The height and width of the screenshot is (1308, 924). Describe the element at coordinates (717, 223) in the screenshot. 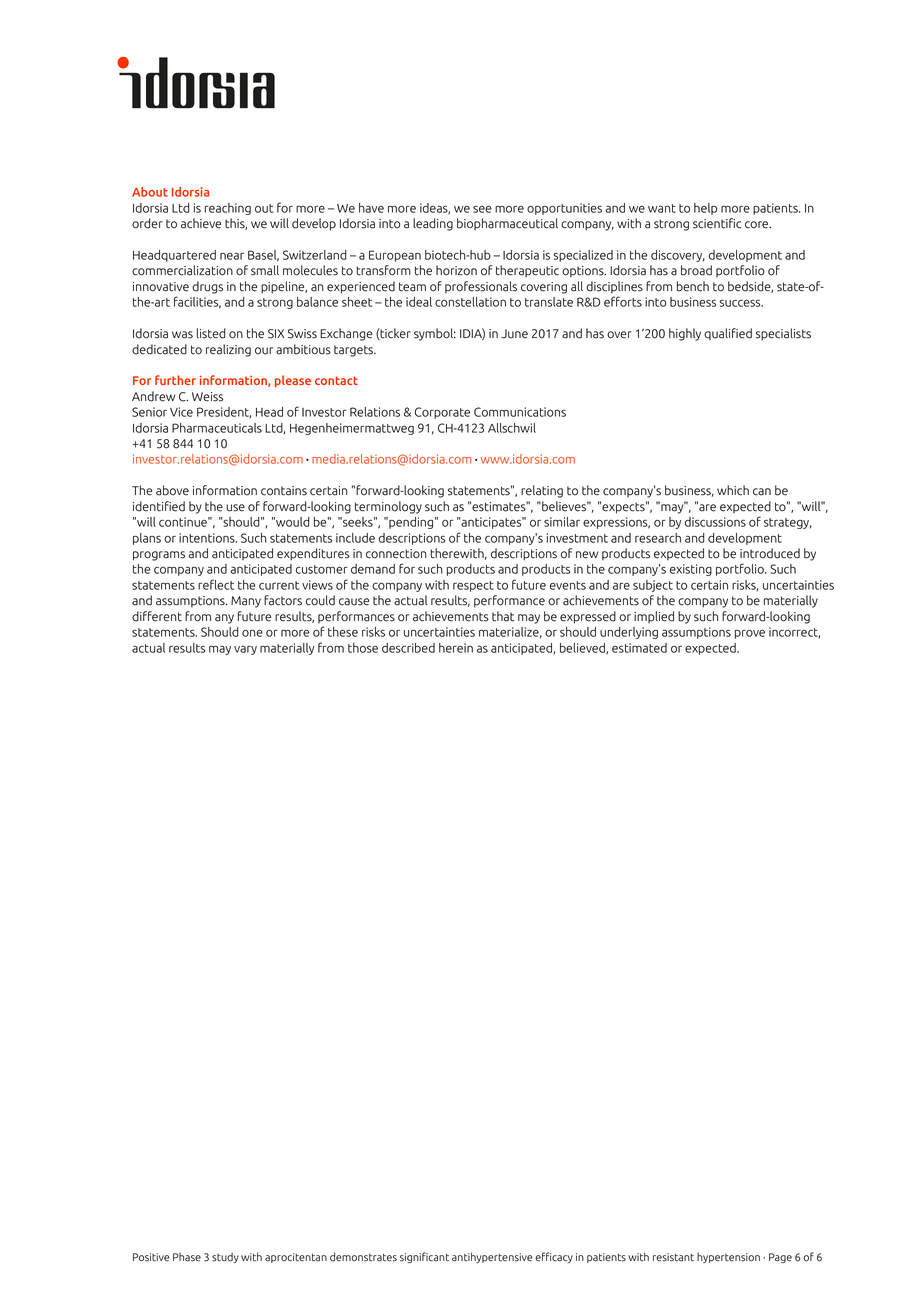

I see `scientific` at that location.
